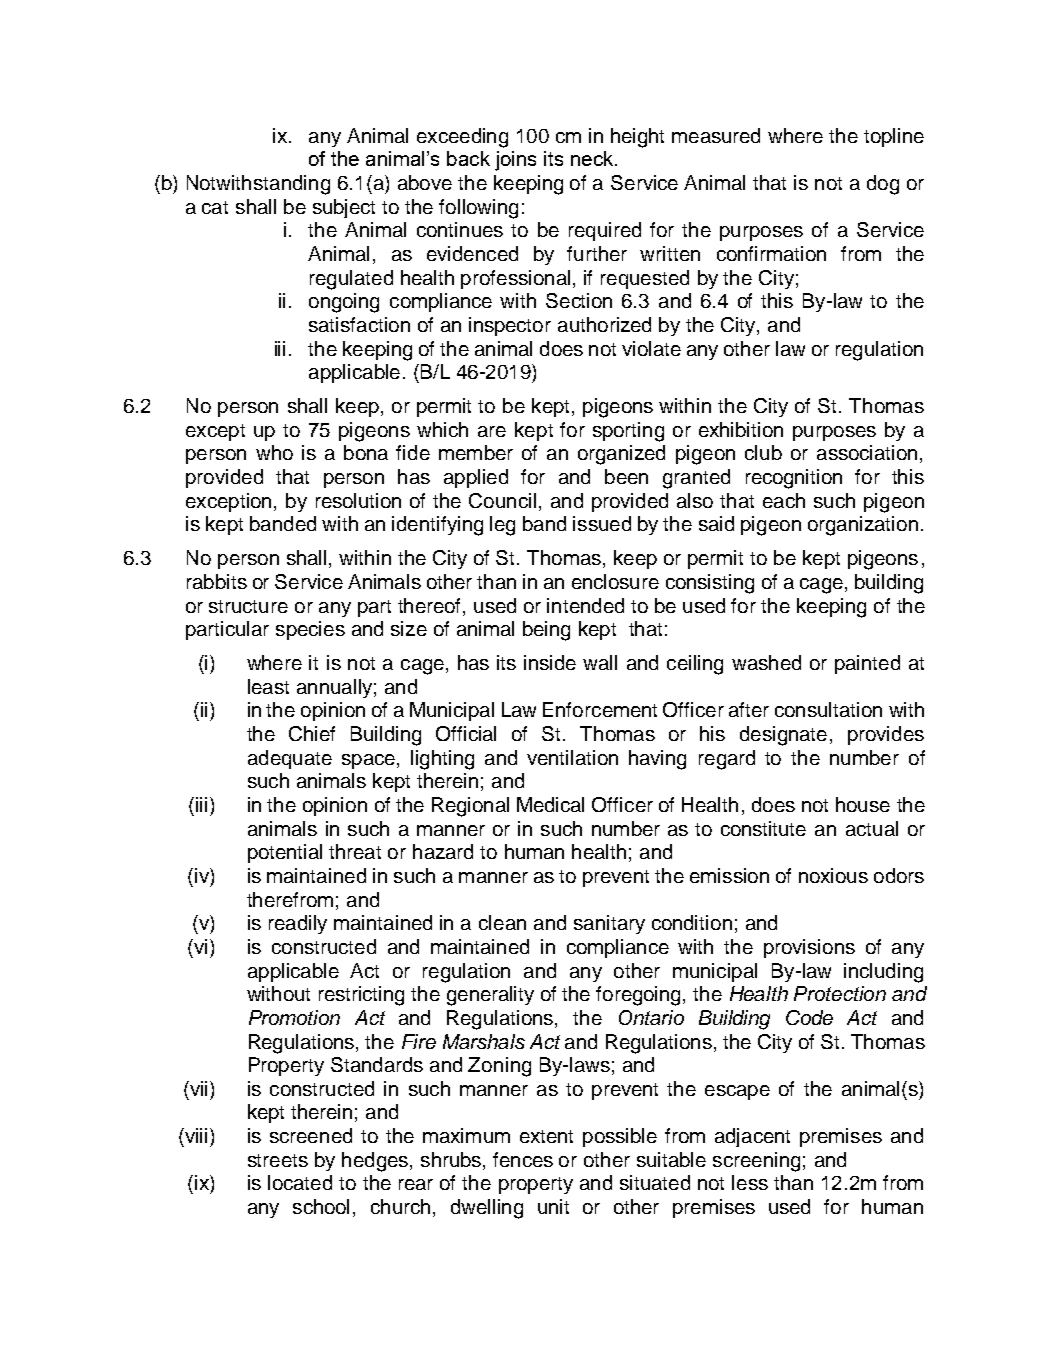  Describe the element at coordinates (863, 526) in the page. I see `organization` at that location.
